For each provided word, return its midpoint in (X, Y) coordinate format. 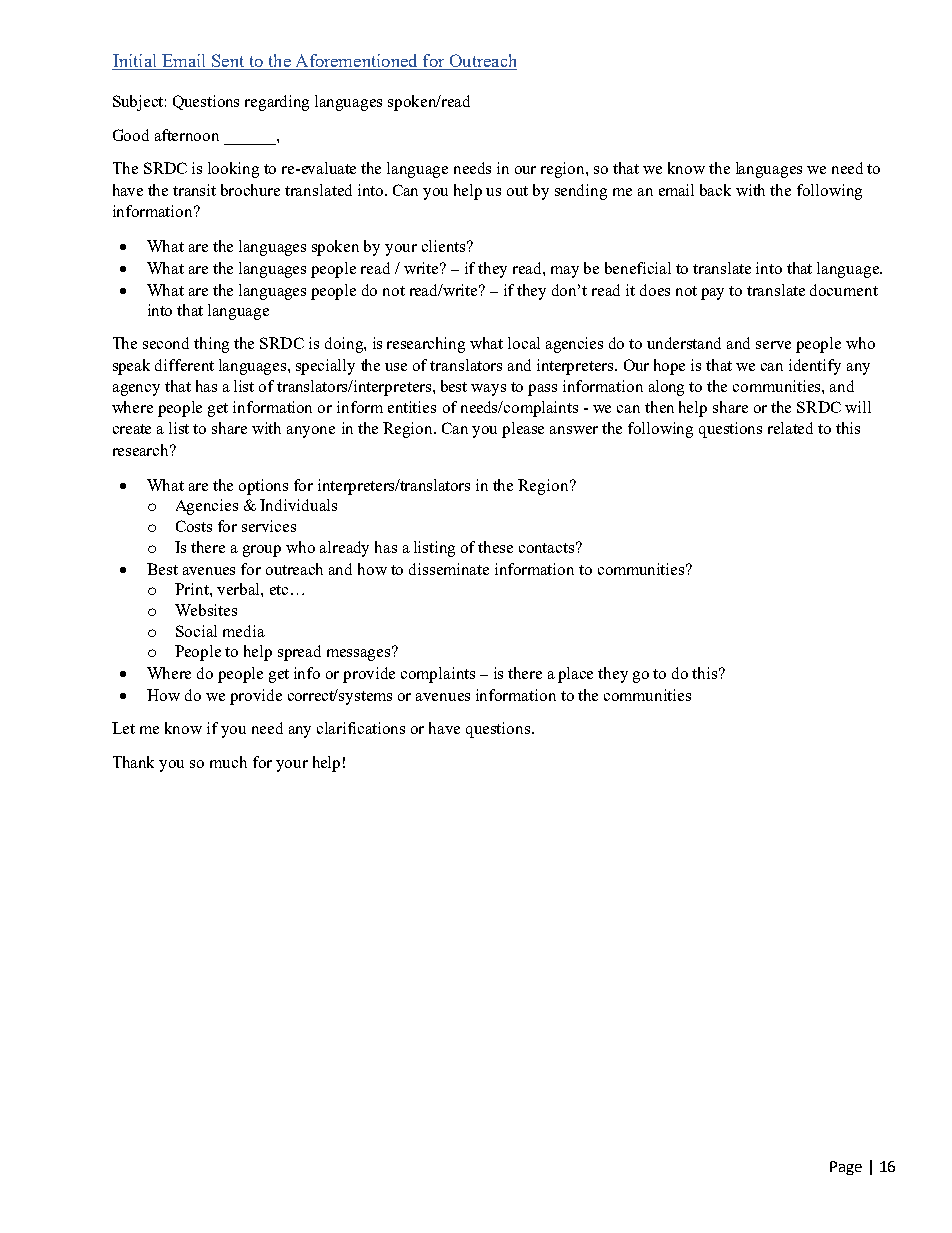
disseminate (449, 569)
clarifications (361, 728)
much (228, 762)
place (575, 675)
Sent (228, 60)
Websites (206, 610)
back (715, 190)
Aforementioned (356, 60)
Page (846, 1168)
